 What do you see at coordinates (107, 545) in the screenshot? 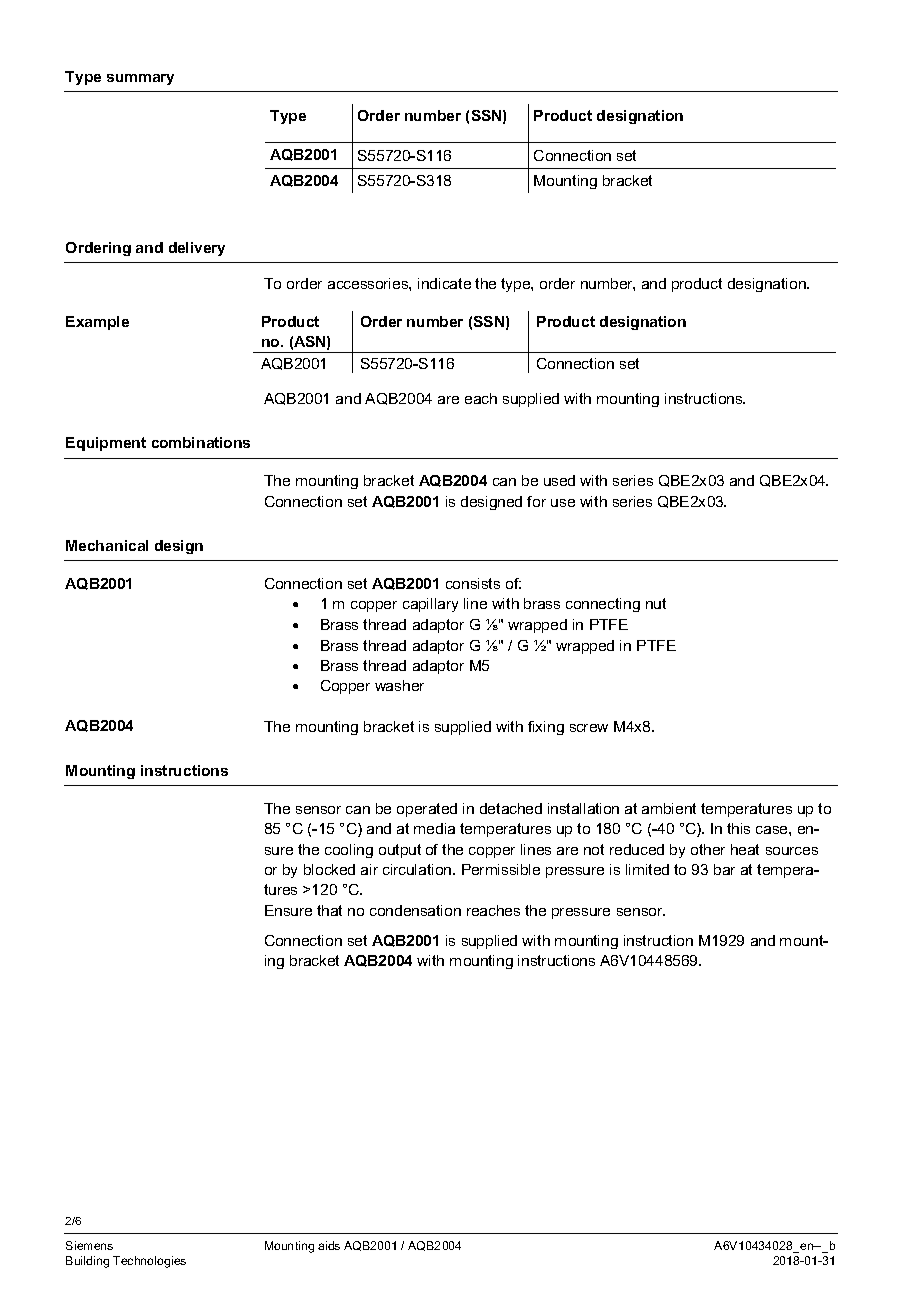
I see `Mechanical` at bounding box center [107, 545].
